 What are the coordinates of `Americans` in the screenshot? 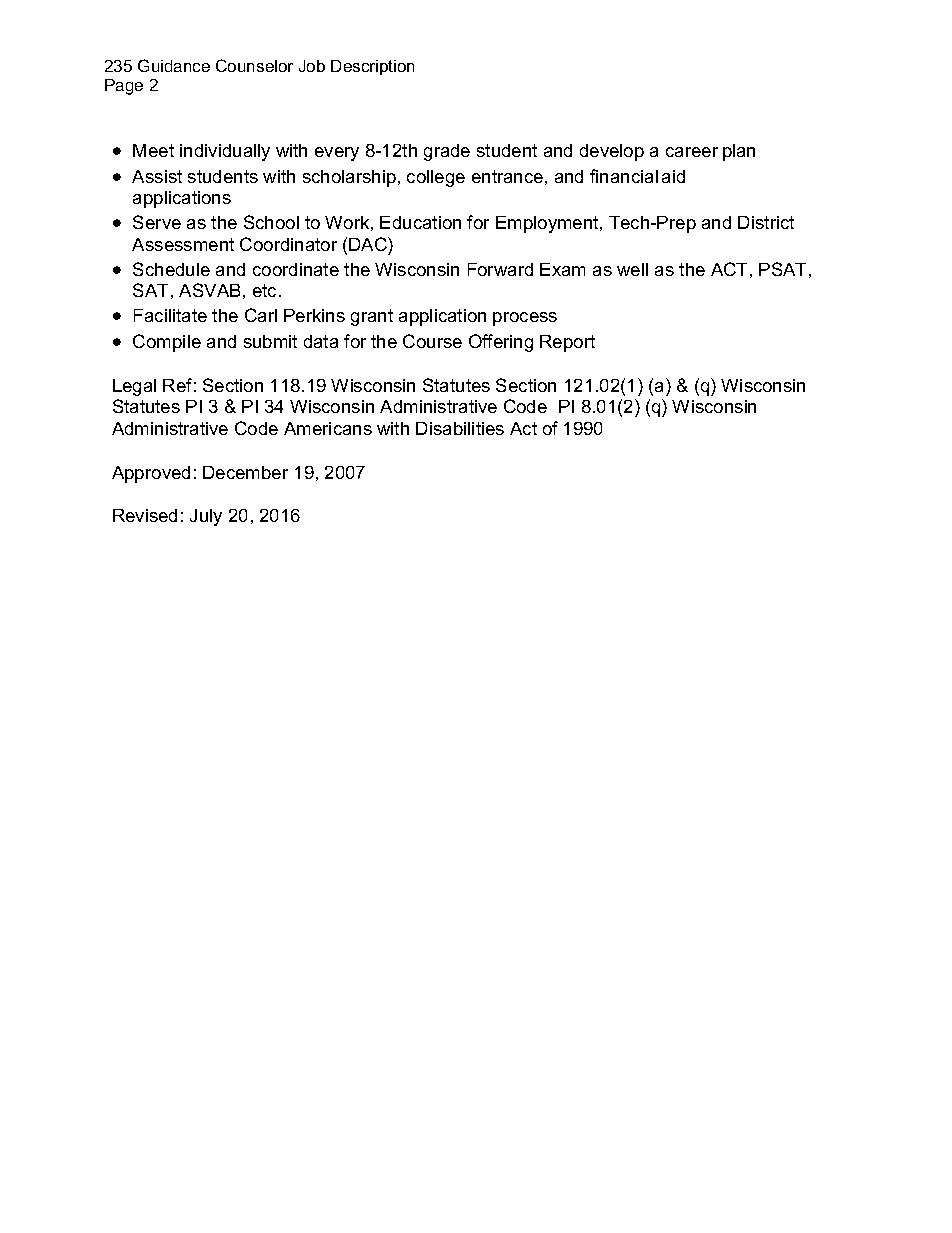 It's located at (328, 428).
